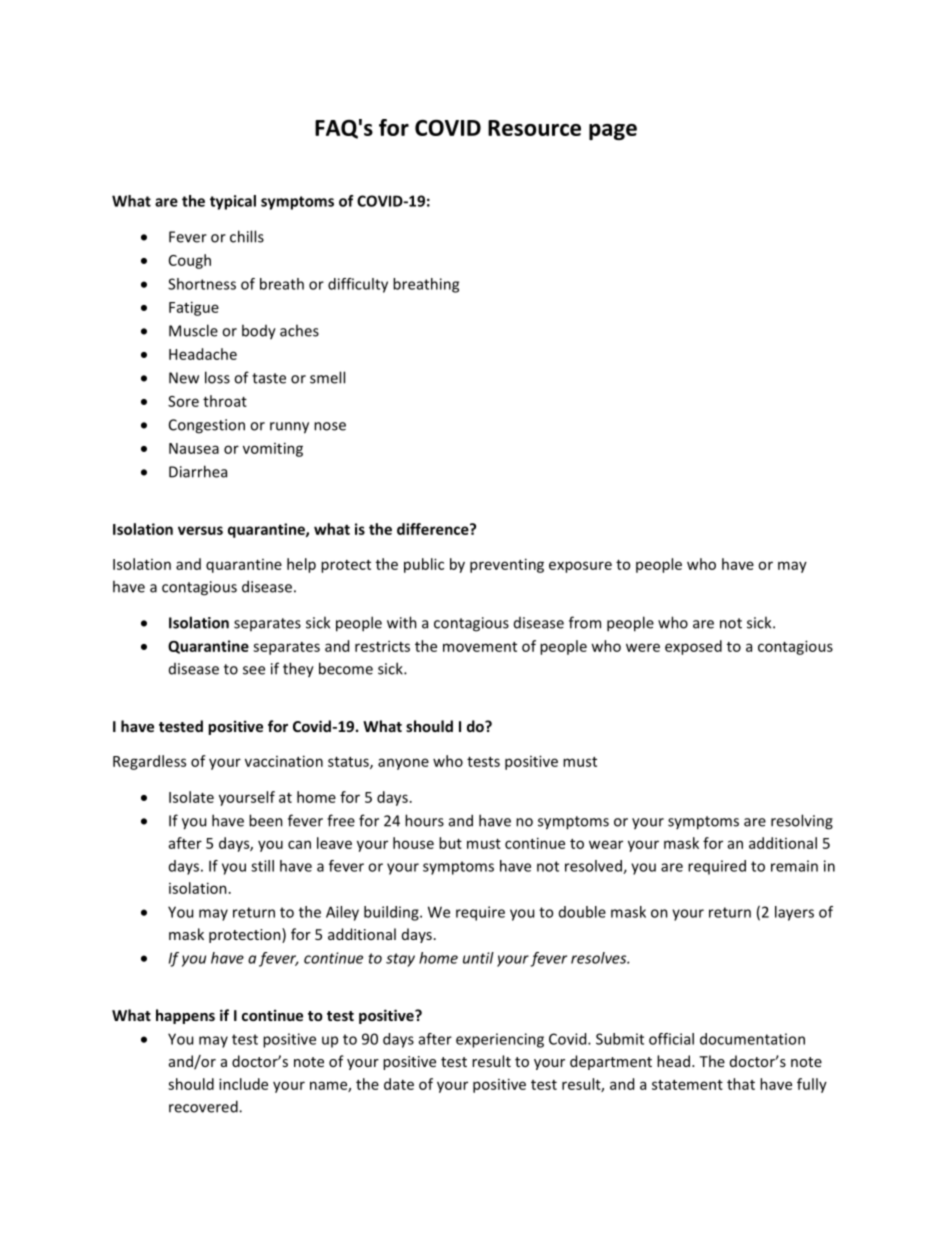 The image size is (952, 1233). What do you see at coordinates (262, 866) in the document?
I see `still` at bounding box center [262, 866].
